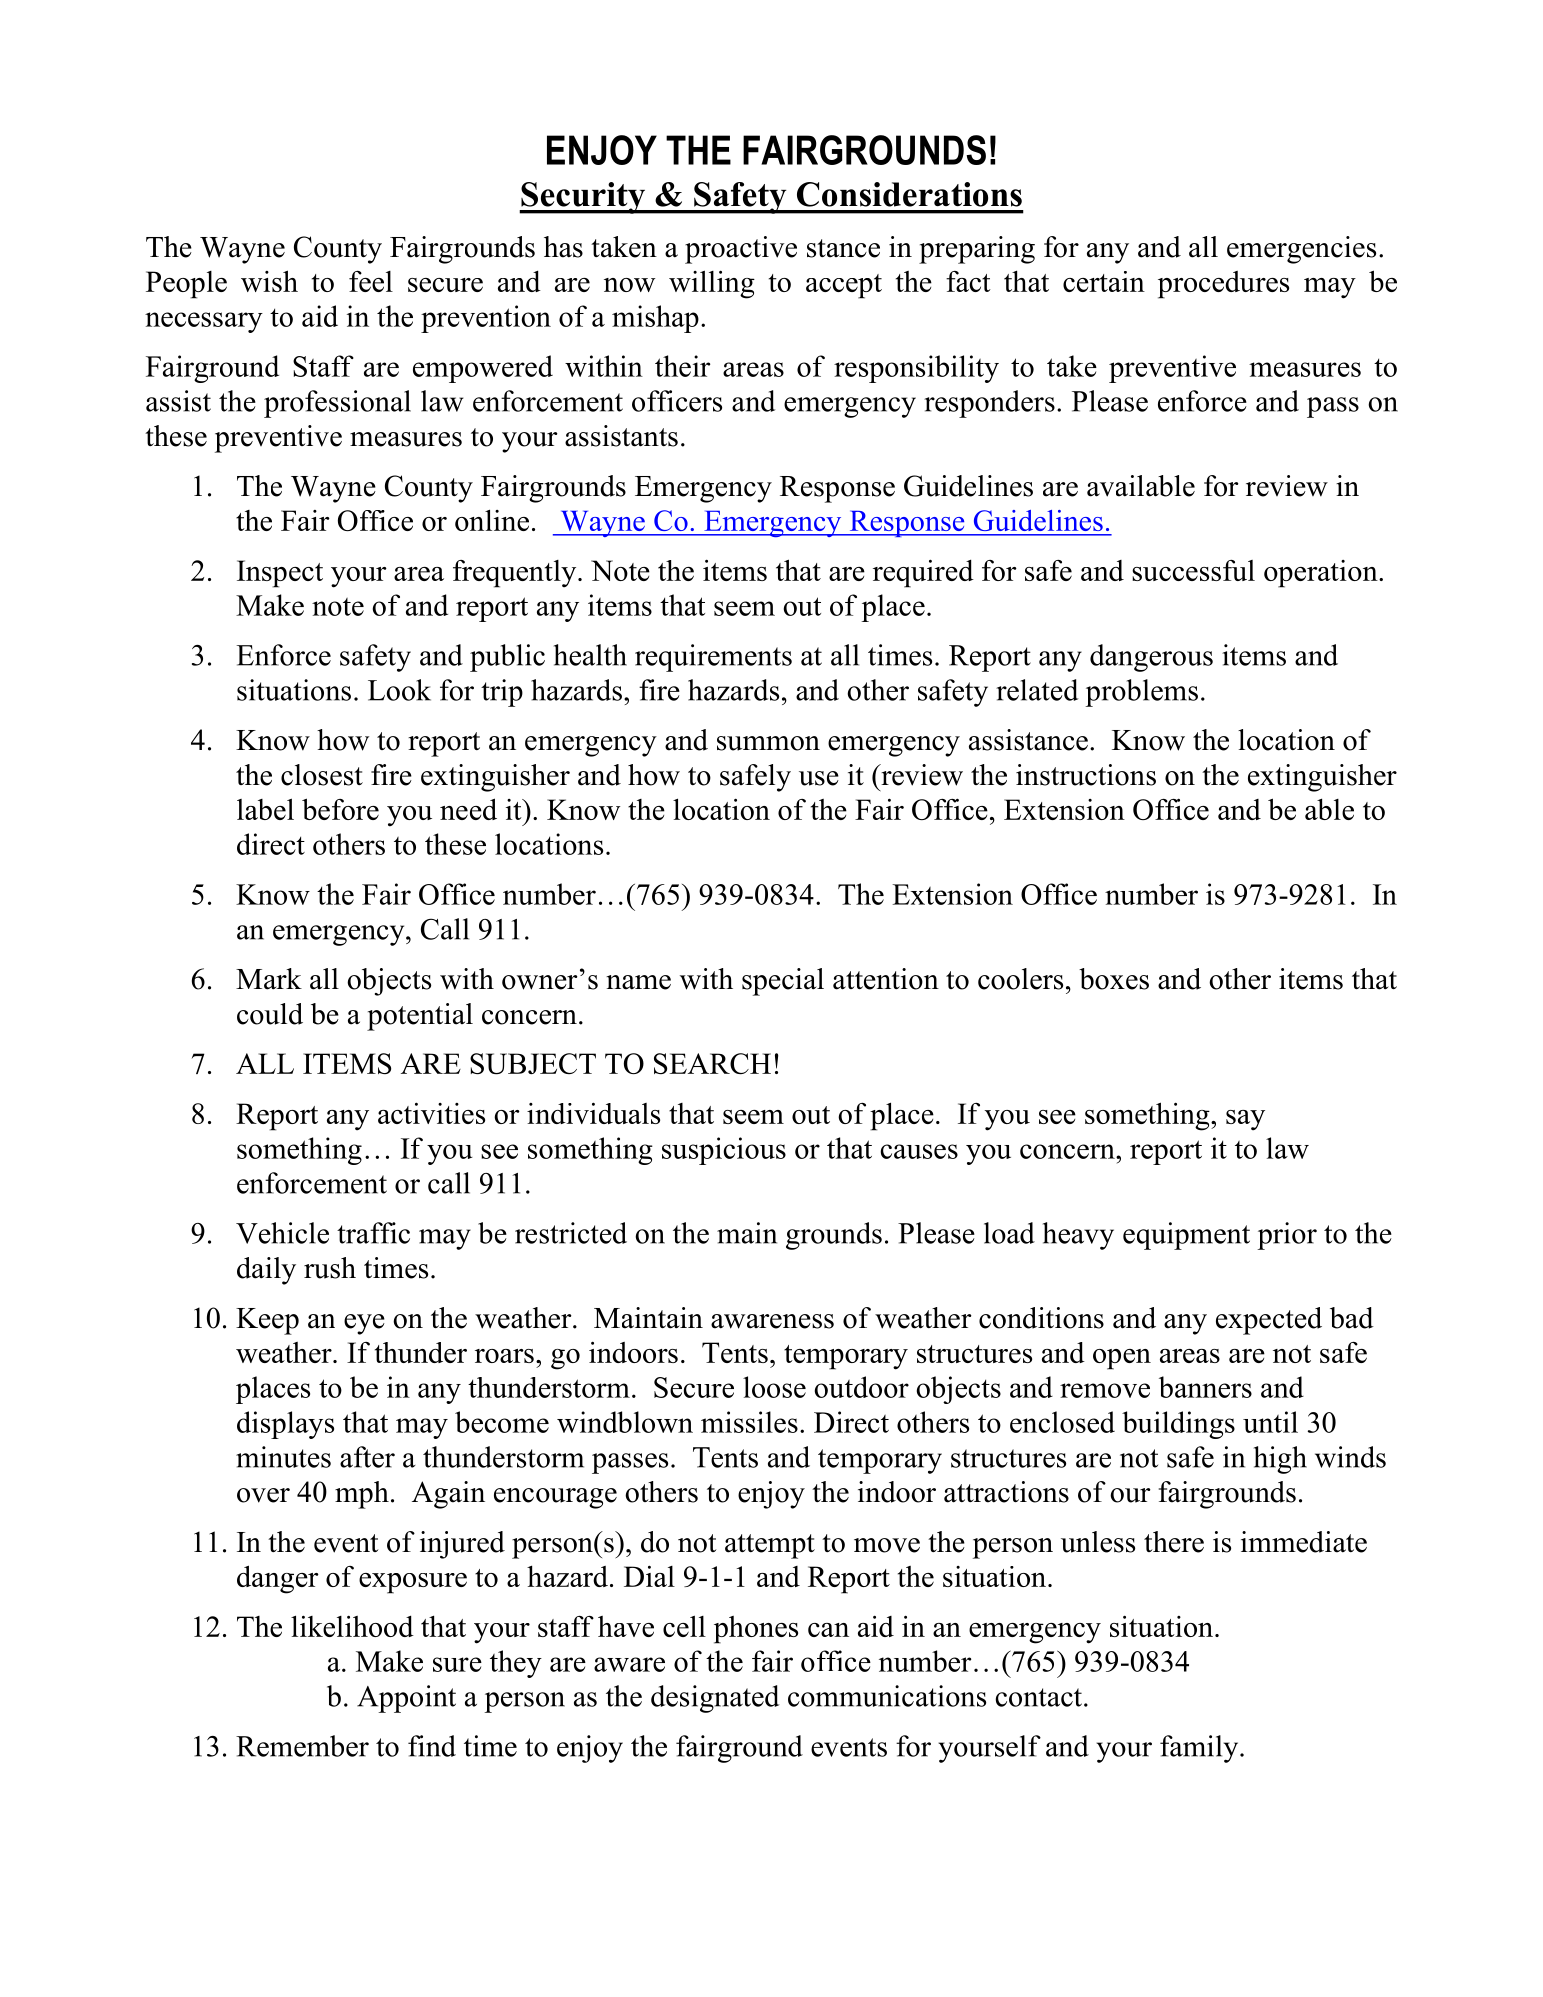 The width and height of the document is (1543, 1997). Describe the element at coordinates (724, 1151) in the document. I see `suspicious` at that location.
